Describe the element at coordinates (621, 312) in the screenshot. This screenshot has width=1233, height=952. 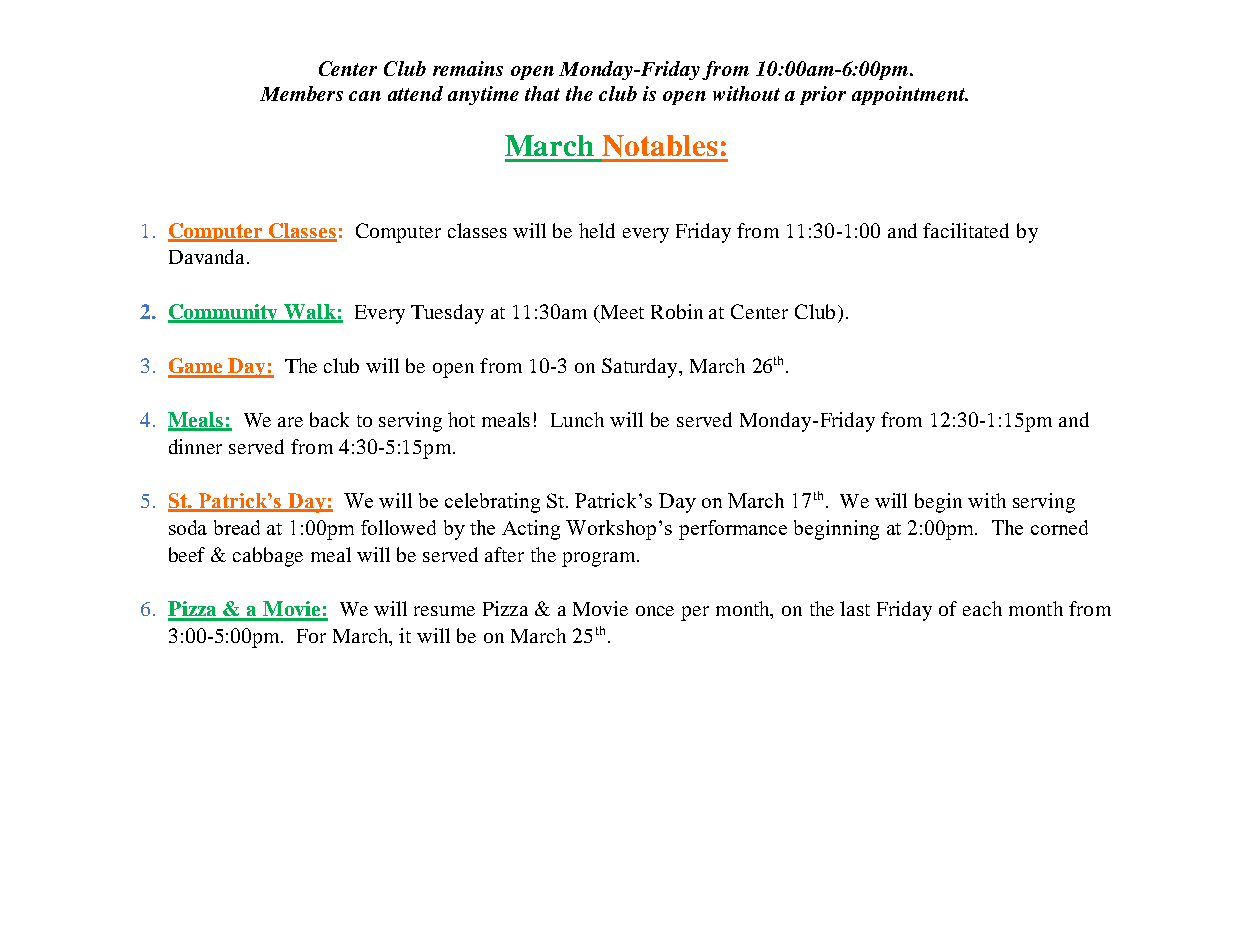
I see `Meet` at that location.
